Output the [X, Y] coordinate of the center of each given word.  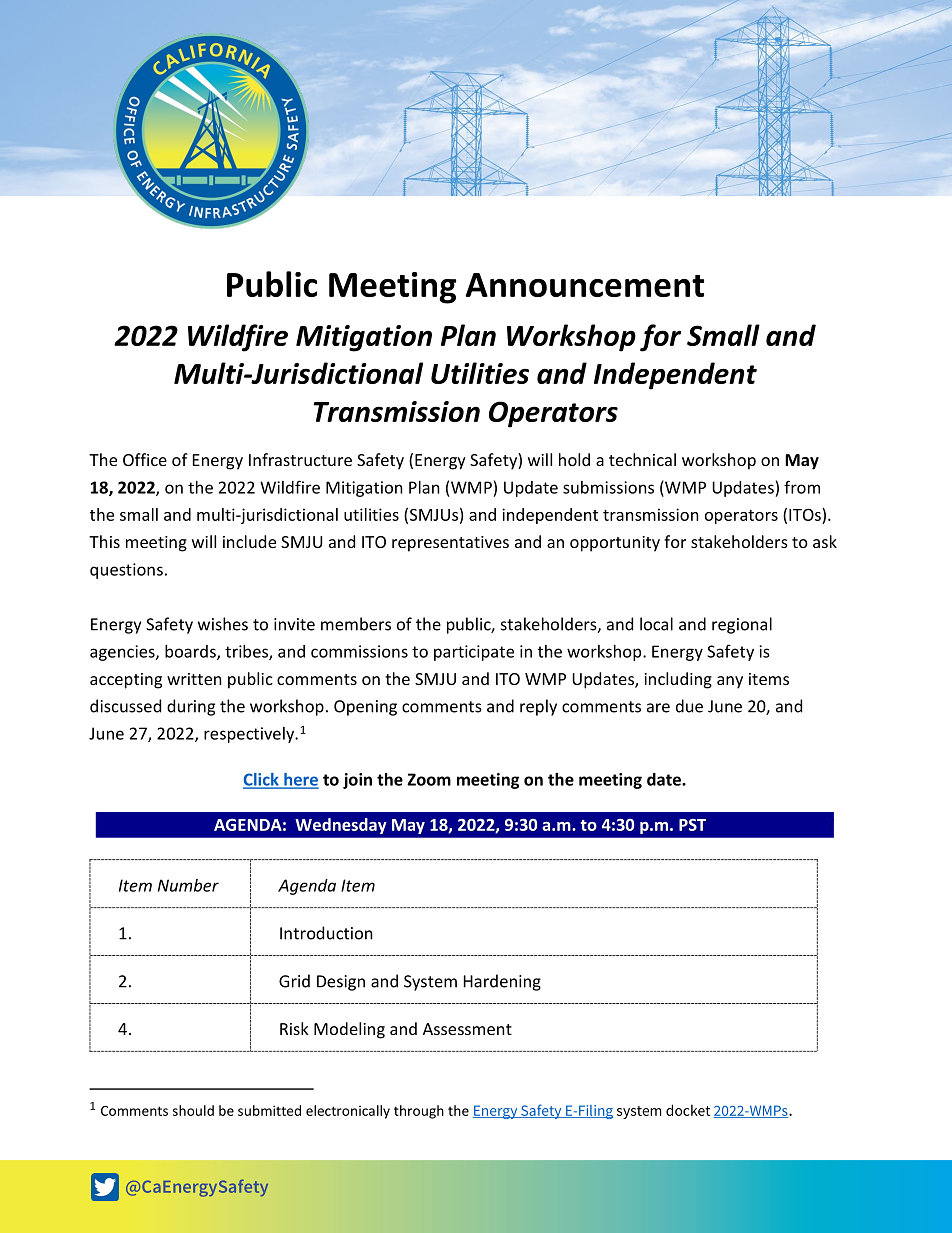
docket [688, 1110]
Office [145, 459]
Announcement [585, 285]
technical [642, 459]
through [419, 1112]
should [193, 1110]
